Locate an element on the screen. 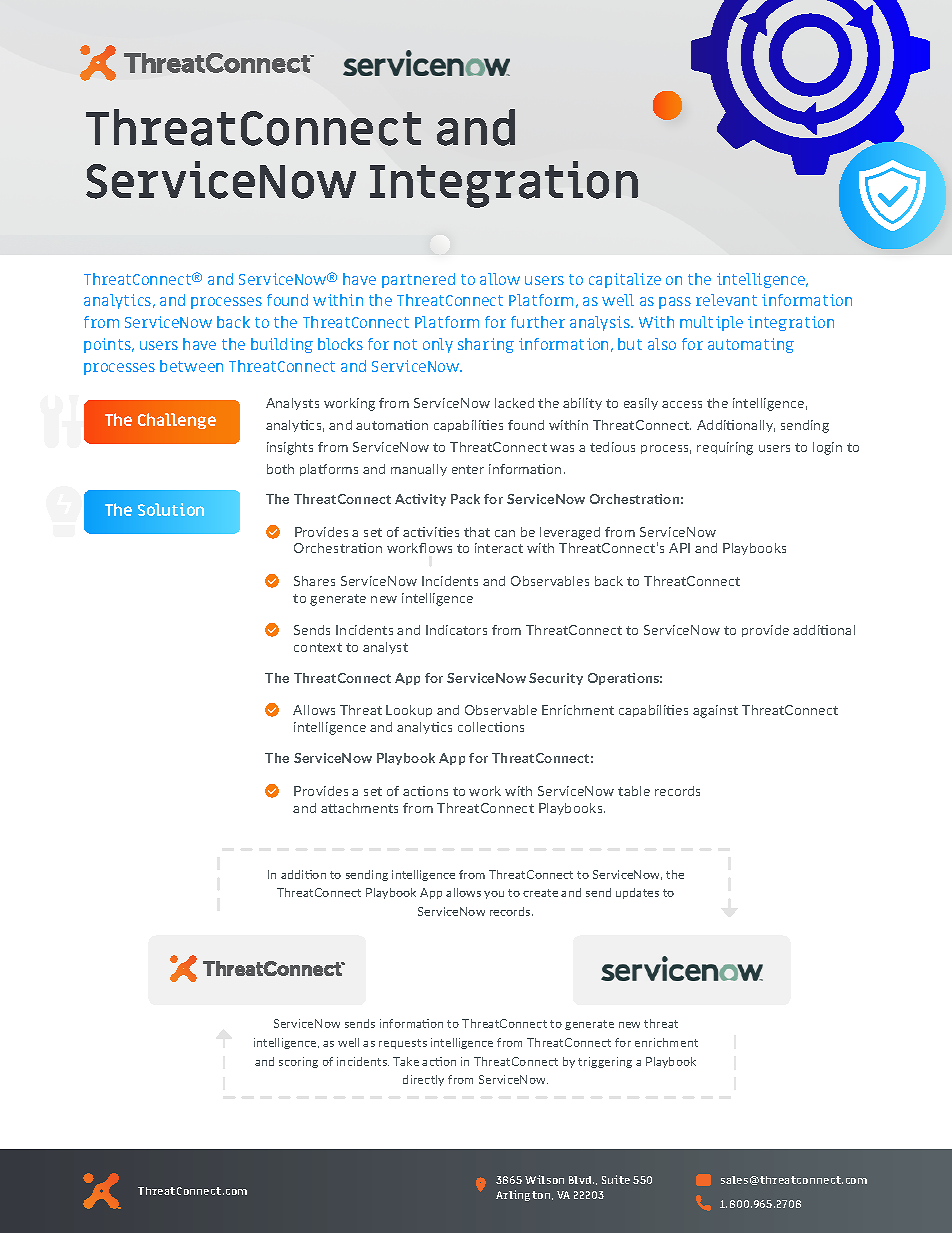 This screenshot has width=952, height=1233. scoring is located at coordinates (298, 1062).
